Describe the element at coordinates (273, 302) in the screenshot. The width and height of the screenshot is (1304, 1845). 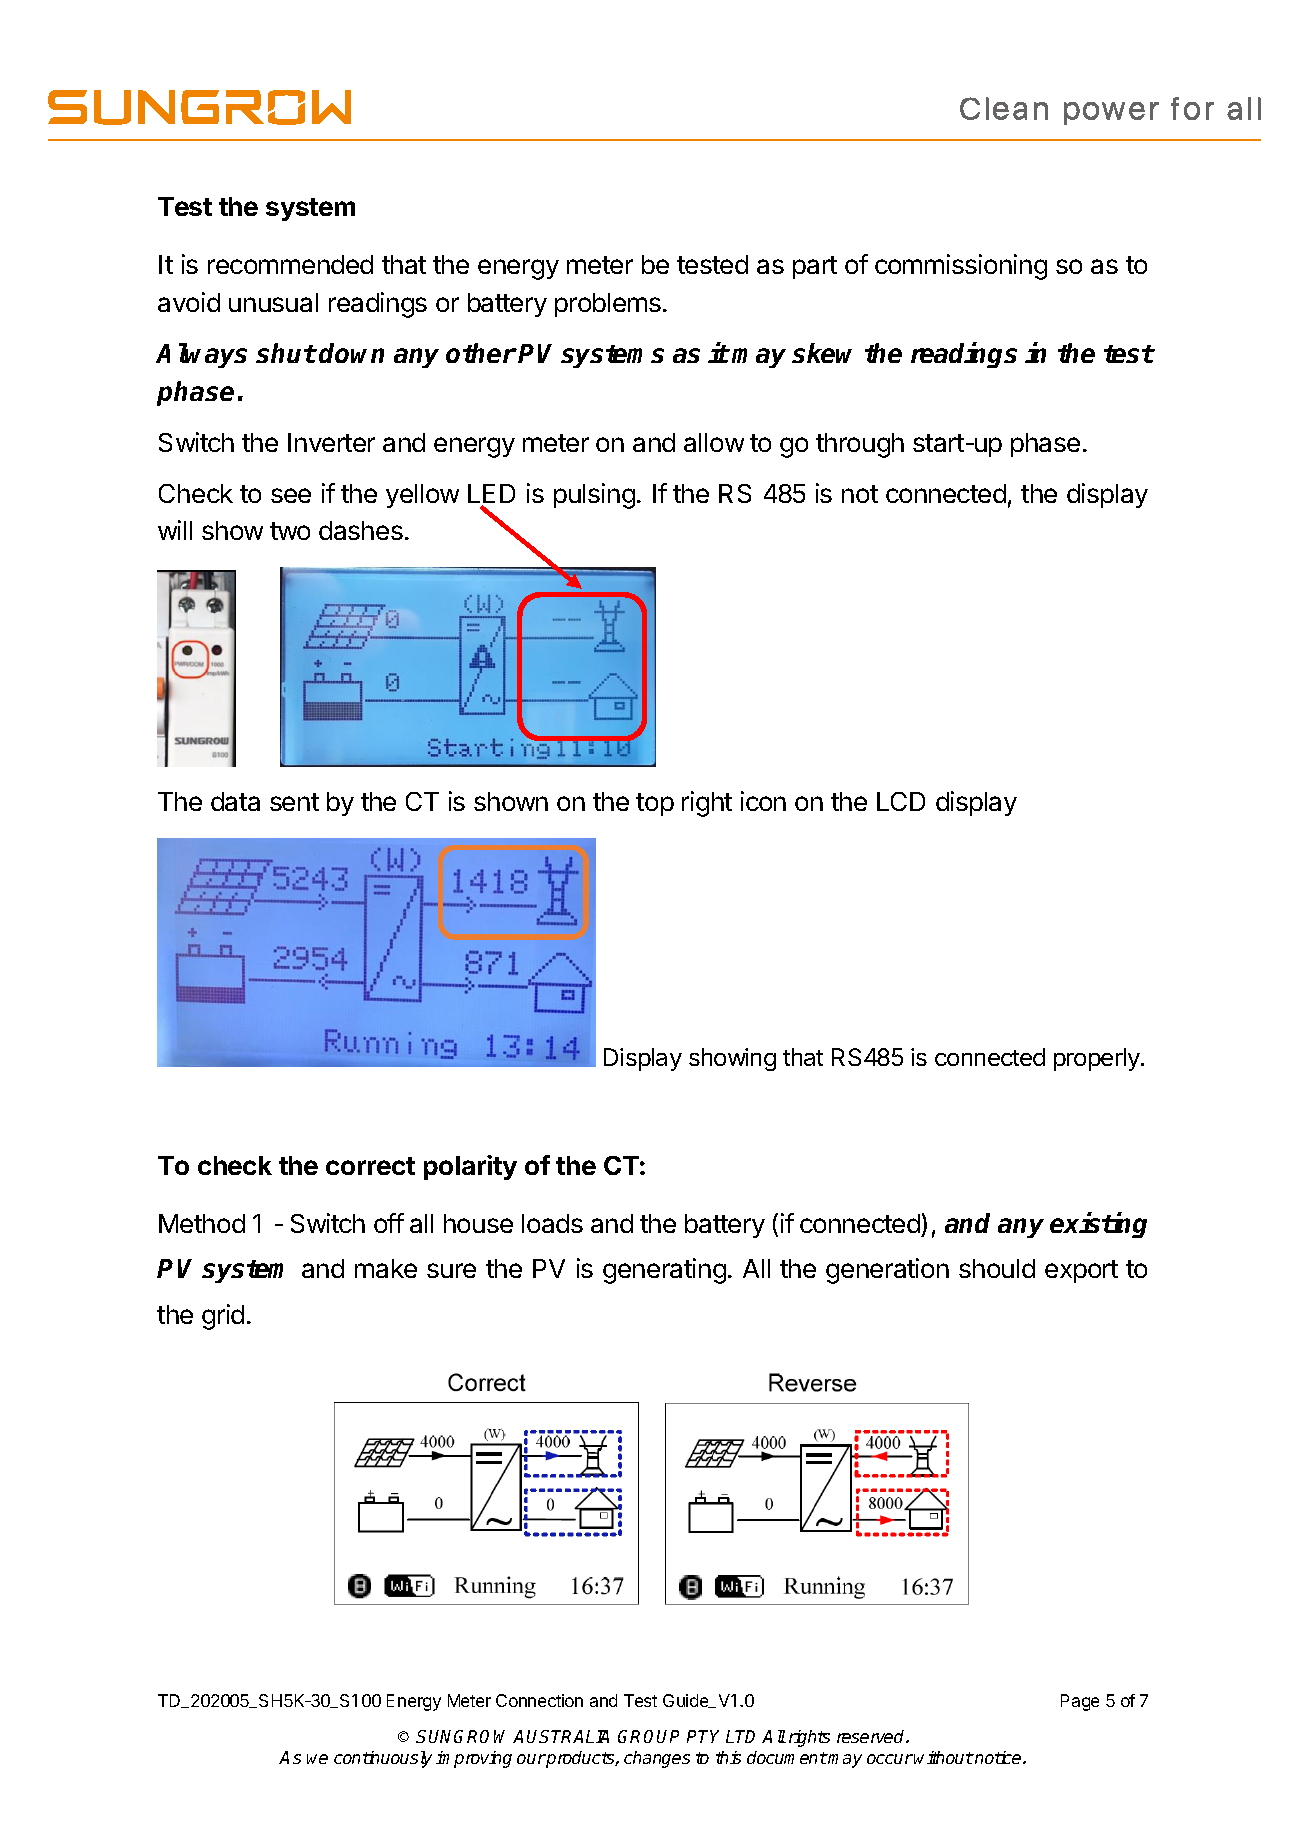
I see `unusual` at that location.
